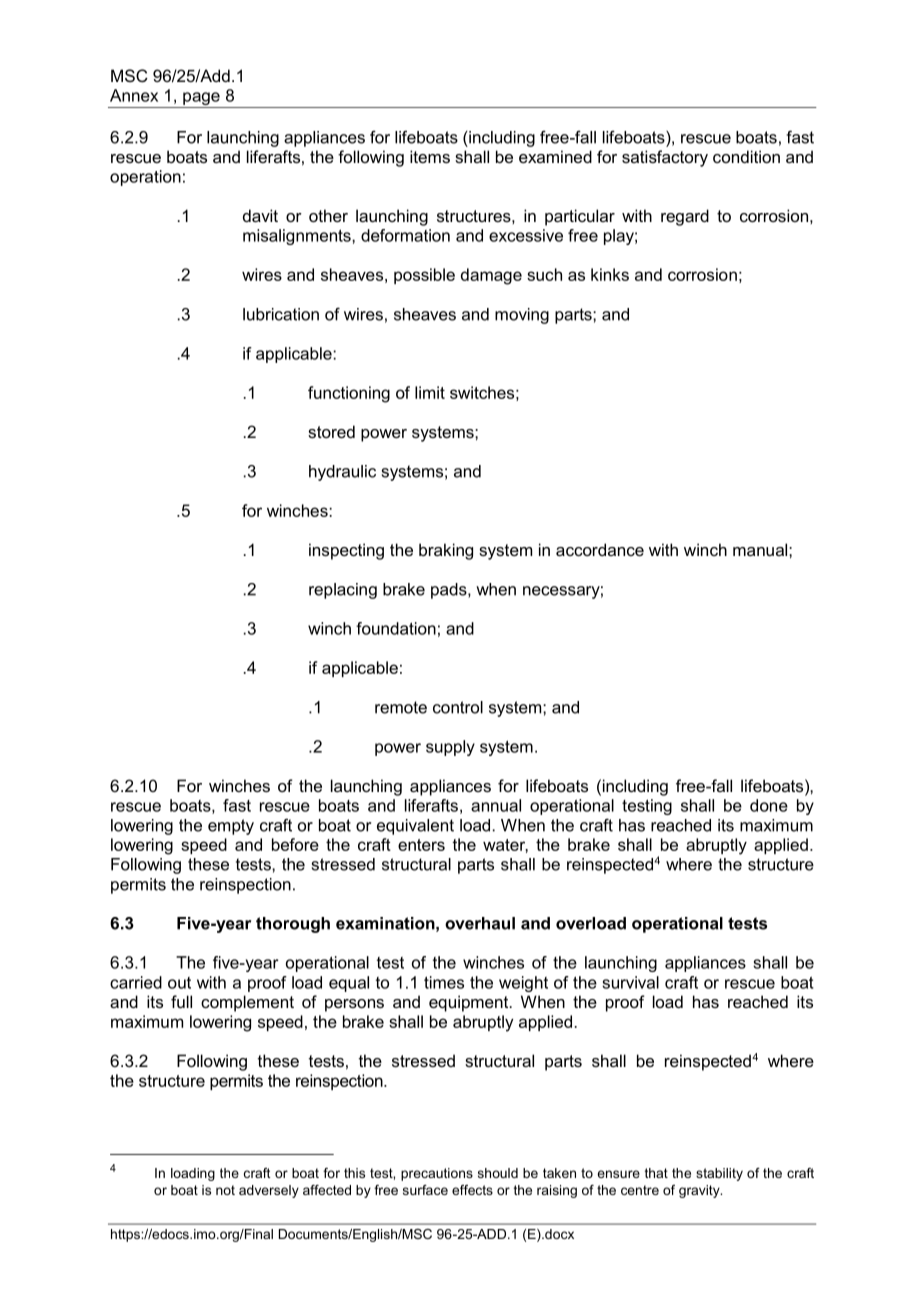 The height and width of the screenshot is (1308, 924). I want to click on done, so click(769, 805).
